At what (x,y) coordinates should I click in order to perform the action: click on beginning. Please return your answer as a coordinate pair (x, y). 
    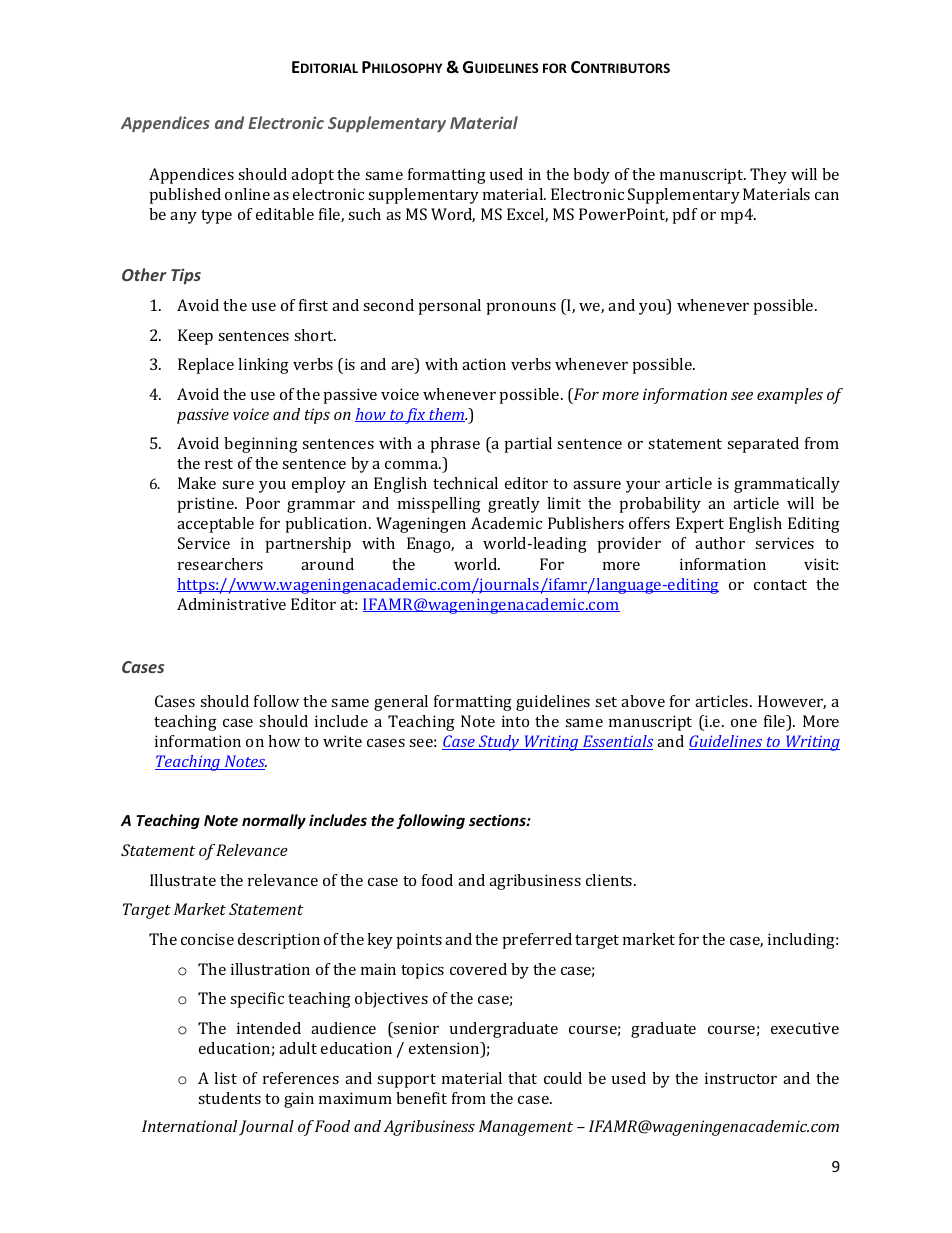
    Looking at the image, I should click on (261, 445).
